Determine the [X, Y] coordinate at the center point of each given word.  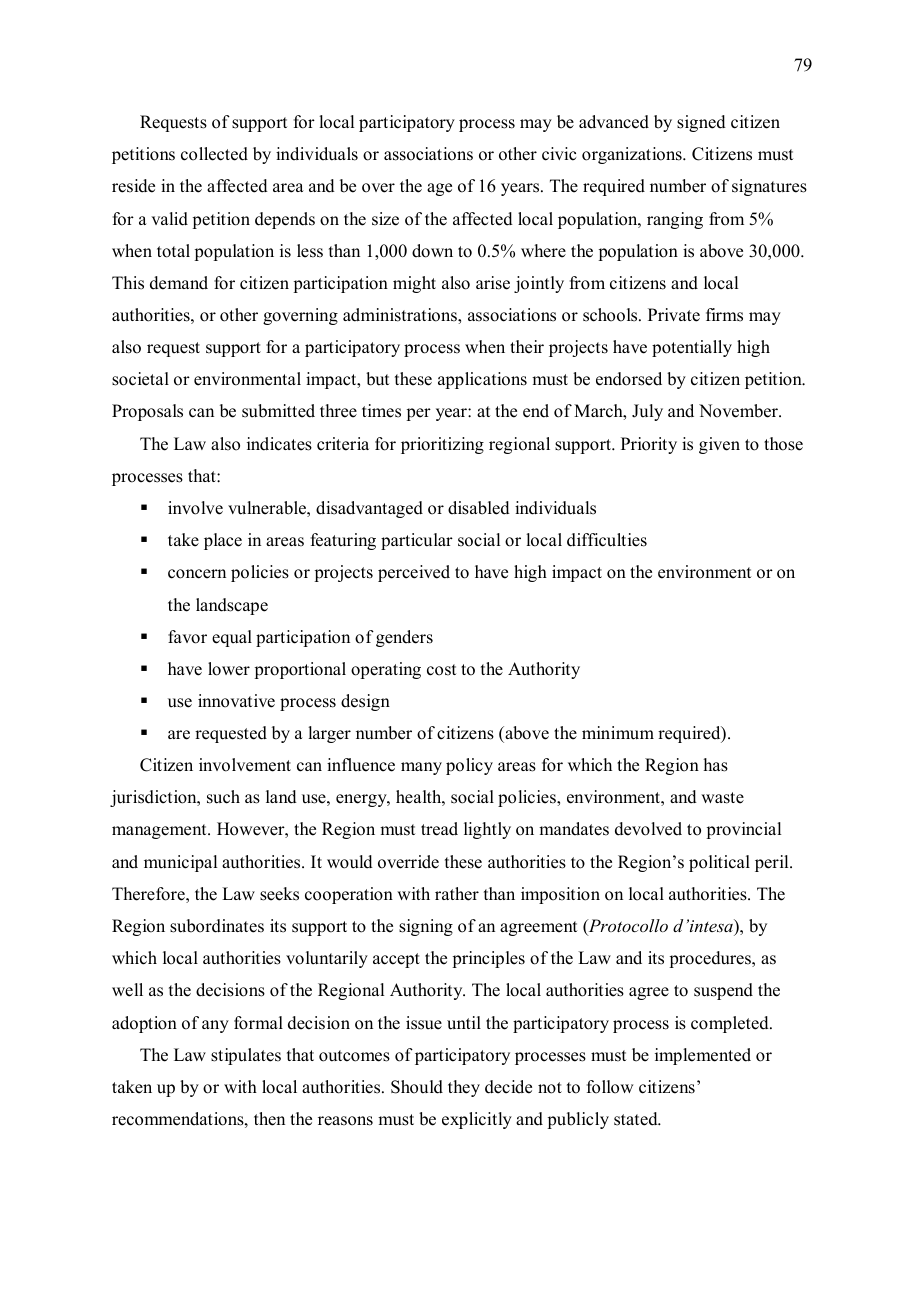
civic [559, 154]
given [719, 445]
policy [469, 766]
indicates [279, 444]
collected [214, 154]
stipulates [246, 1056]
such [223, 797]
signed [701, 123]
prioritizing [442, 445]
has [716, 765]
